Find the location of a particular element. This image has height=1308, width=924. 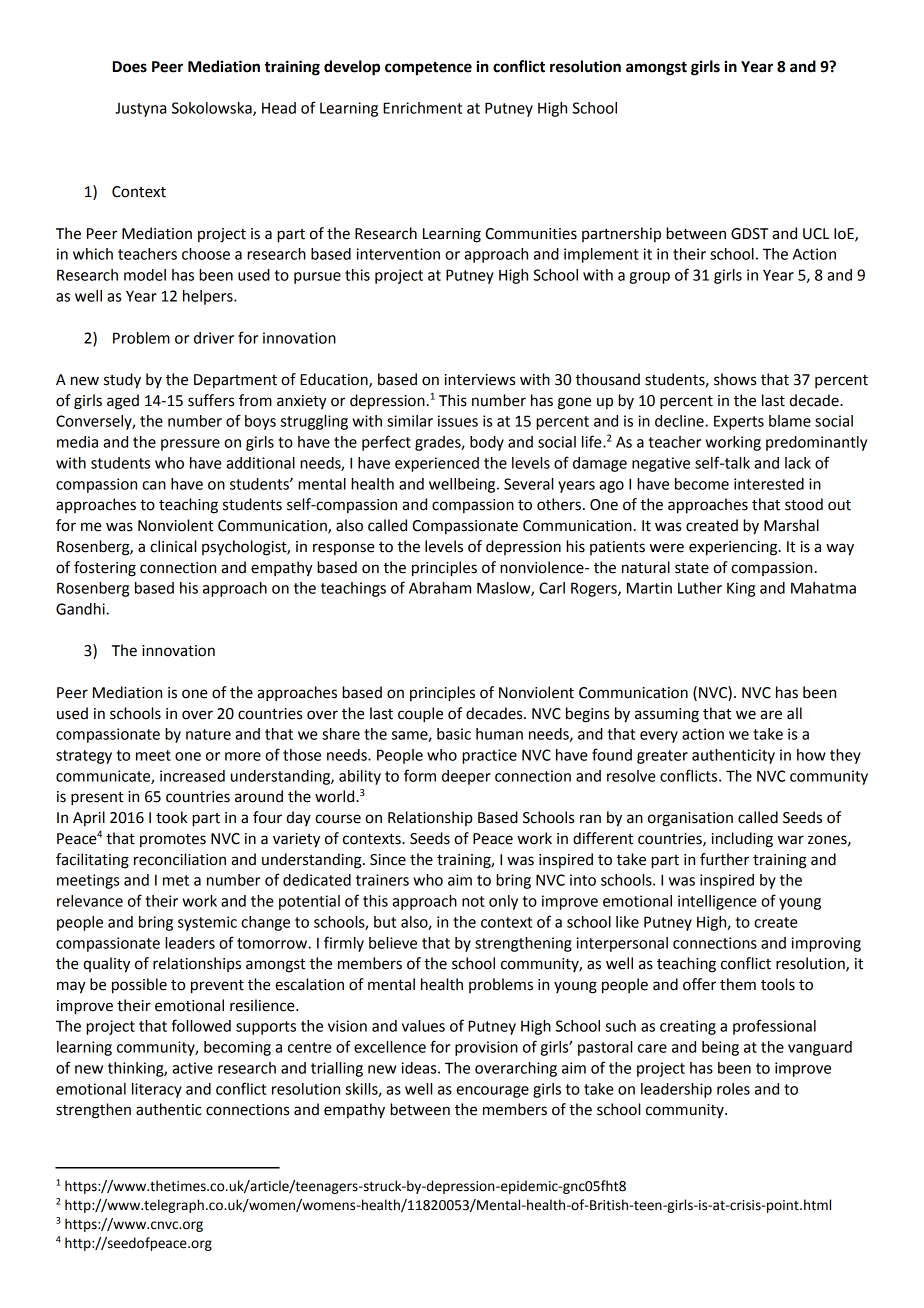

interviews is located at coordinates (480, 380).
